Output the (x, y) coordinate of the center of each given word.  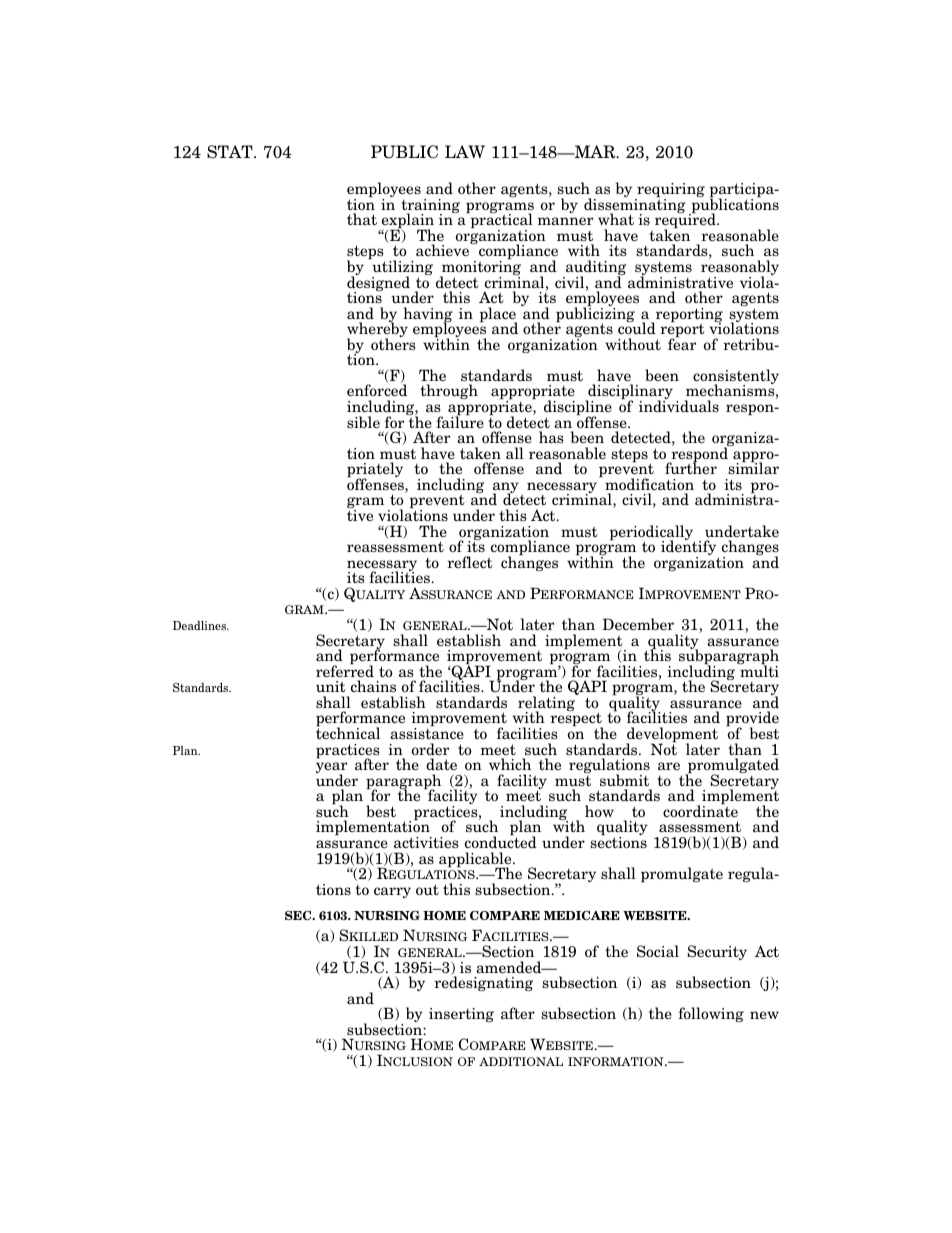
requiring (670, 191)
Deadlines (200, 625)
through (449, 391)
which (510, 764)
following (711, 1014)
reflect (470, 562)
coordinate (700, 810)
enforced (377, 390)
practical (500, 221)
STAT (231, 152)
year (331, 769)
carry (392, 892)
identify (690, 548)
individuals (679, 406)
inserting (461, 1015)
